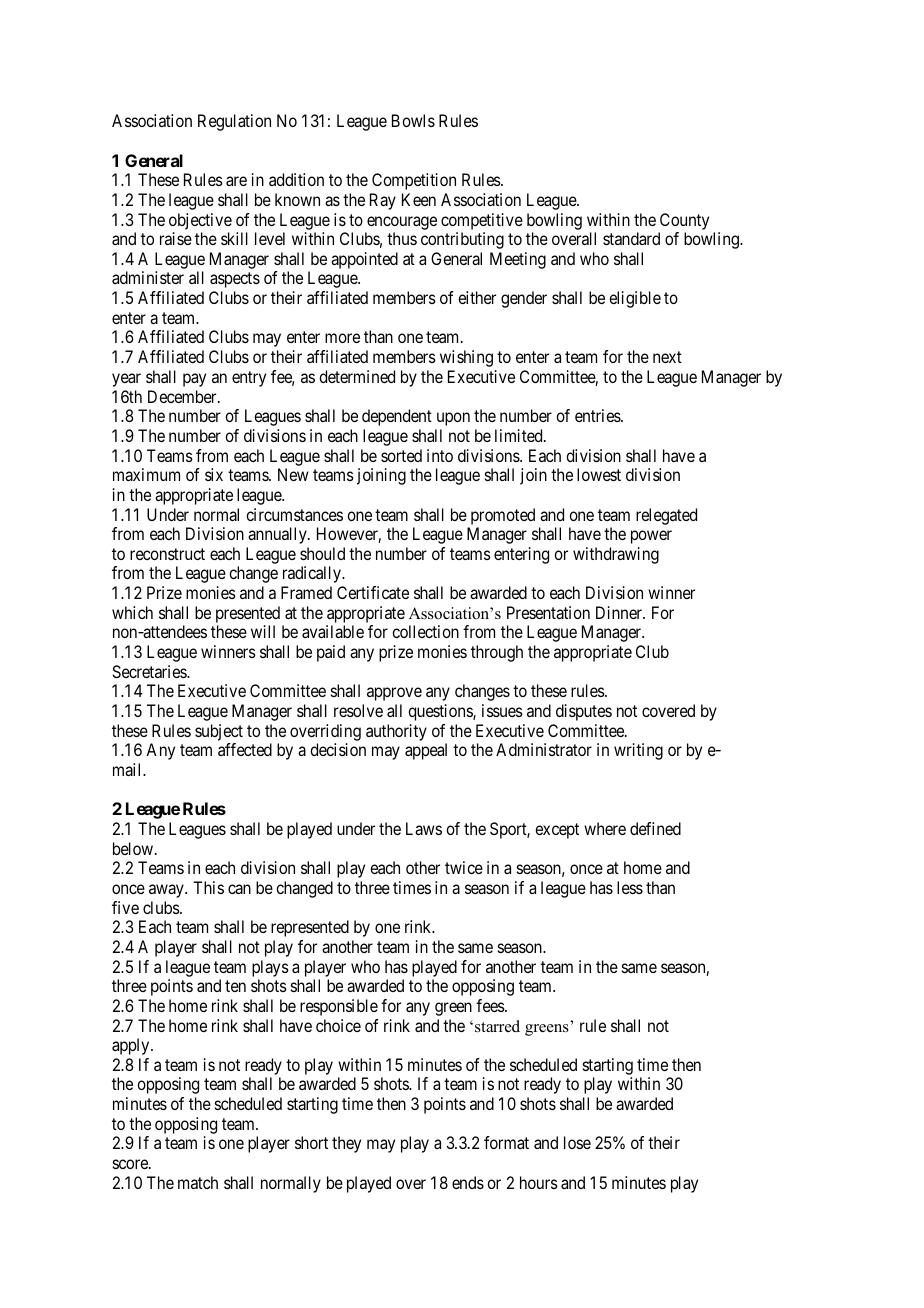 The image size is (924, 1308). I want to click on Secretaries, so click(150, 671).
